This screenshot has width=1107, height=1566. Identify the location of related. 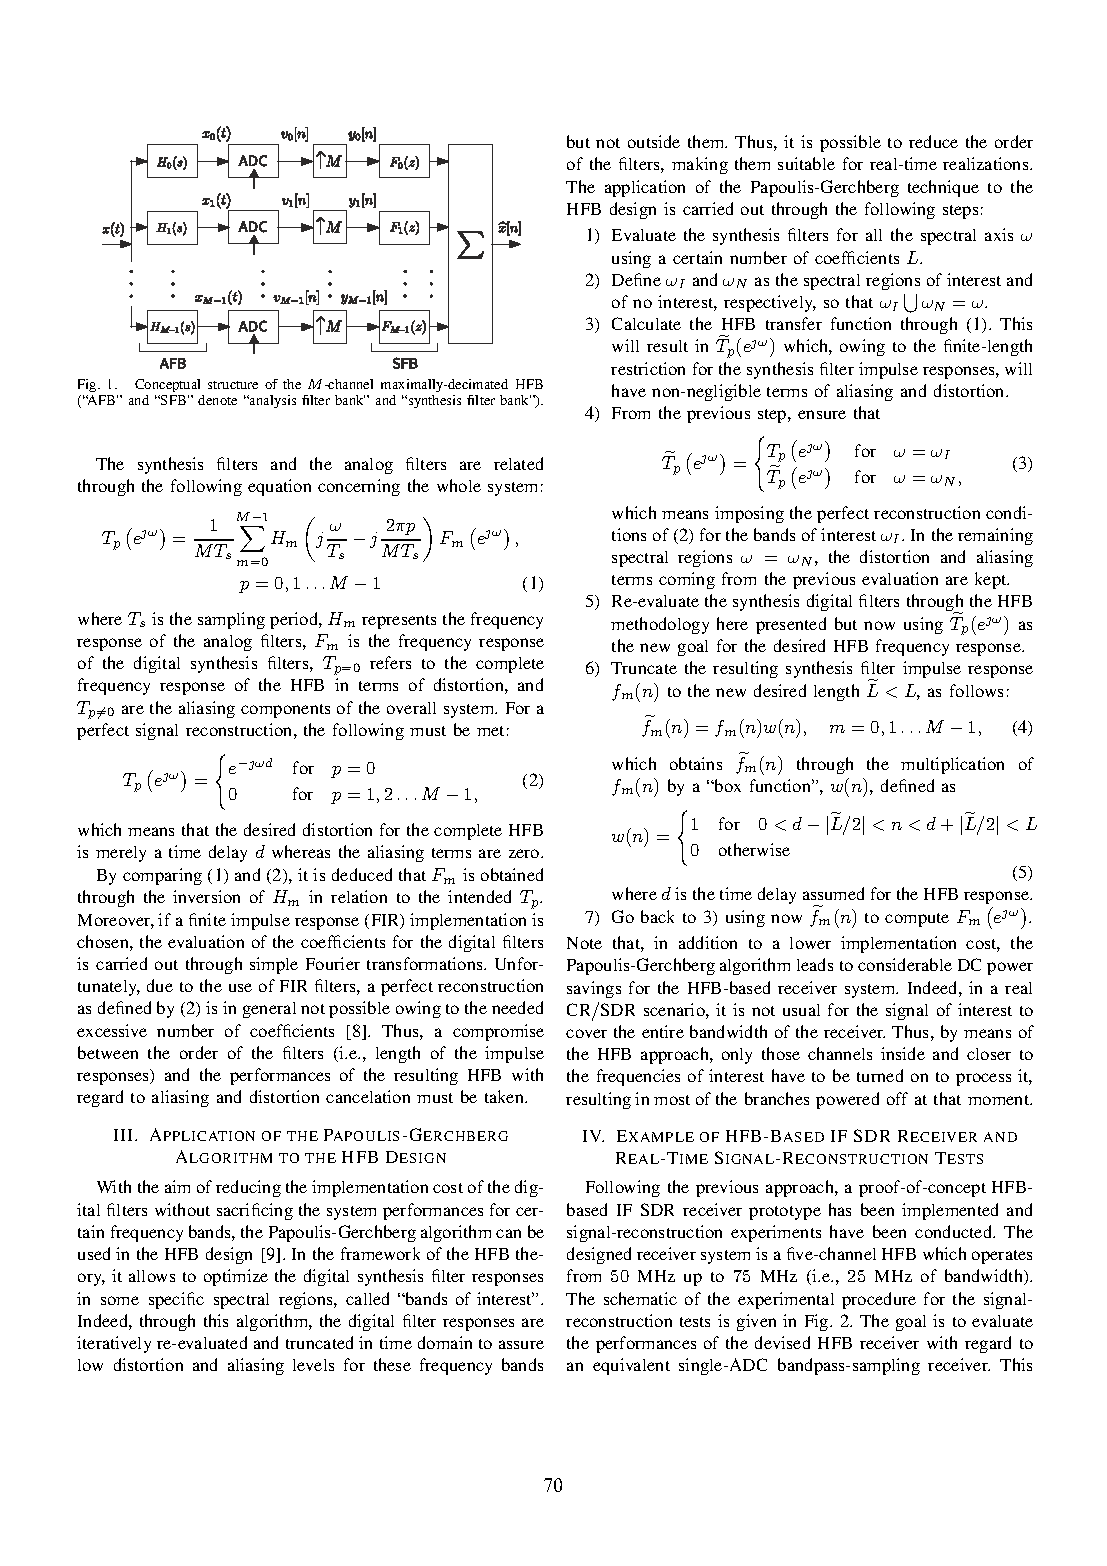
(518, 463).
